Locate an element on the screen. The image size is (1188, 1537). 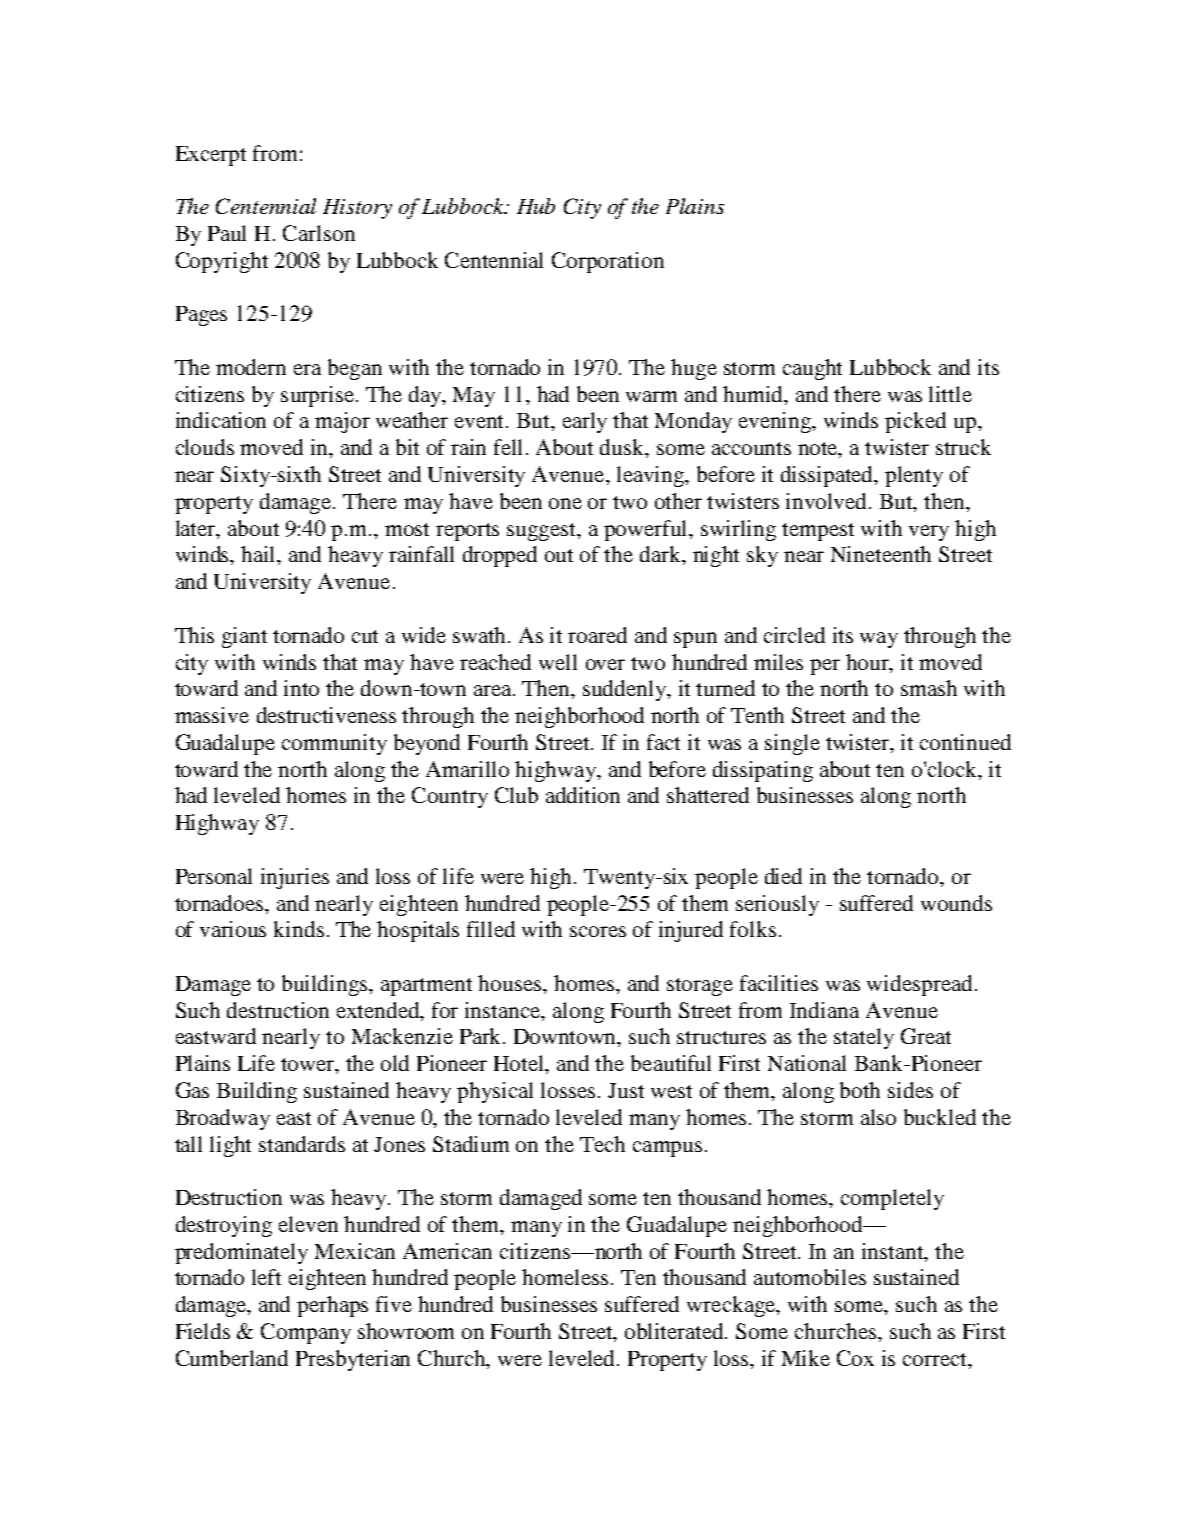
died is located at coordinates (783, 876).
